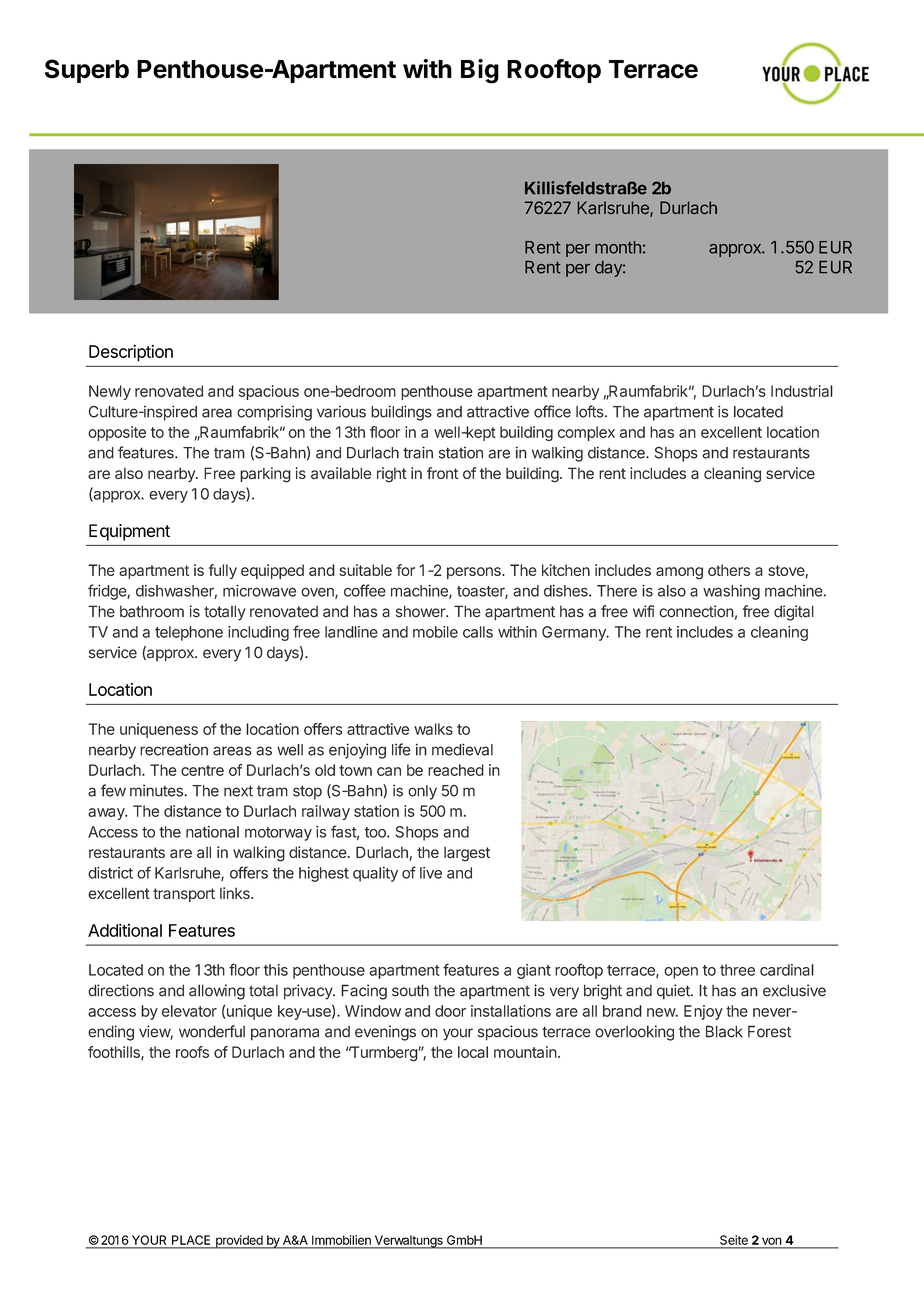 Image resolution: width=924 pixels, height=1308 pixels. I want to click on month, so click(618, 247).
